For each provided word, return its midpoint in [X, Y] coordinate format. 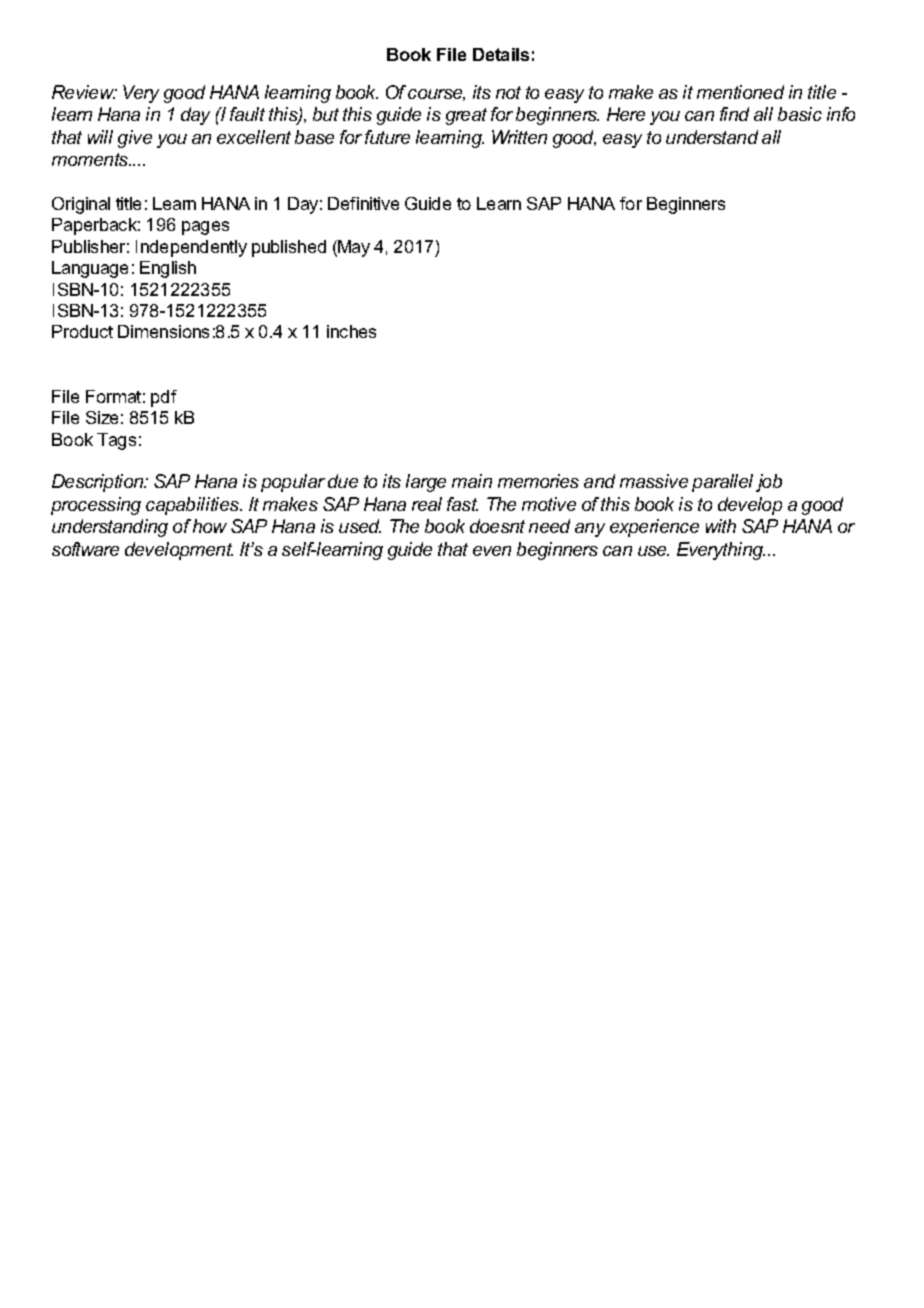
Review [84, 92]
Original [81, 205]
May [354, 248]
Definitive [363, 203]
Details [501, 54]
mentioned [740, 92]
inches [351, 331]
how [210, 526]
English [168, 269]
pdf [164, 398]
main [472, 481]
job [769, 483]
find [734, 114]
